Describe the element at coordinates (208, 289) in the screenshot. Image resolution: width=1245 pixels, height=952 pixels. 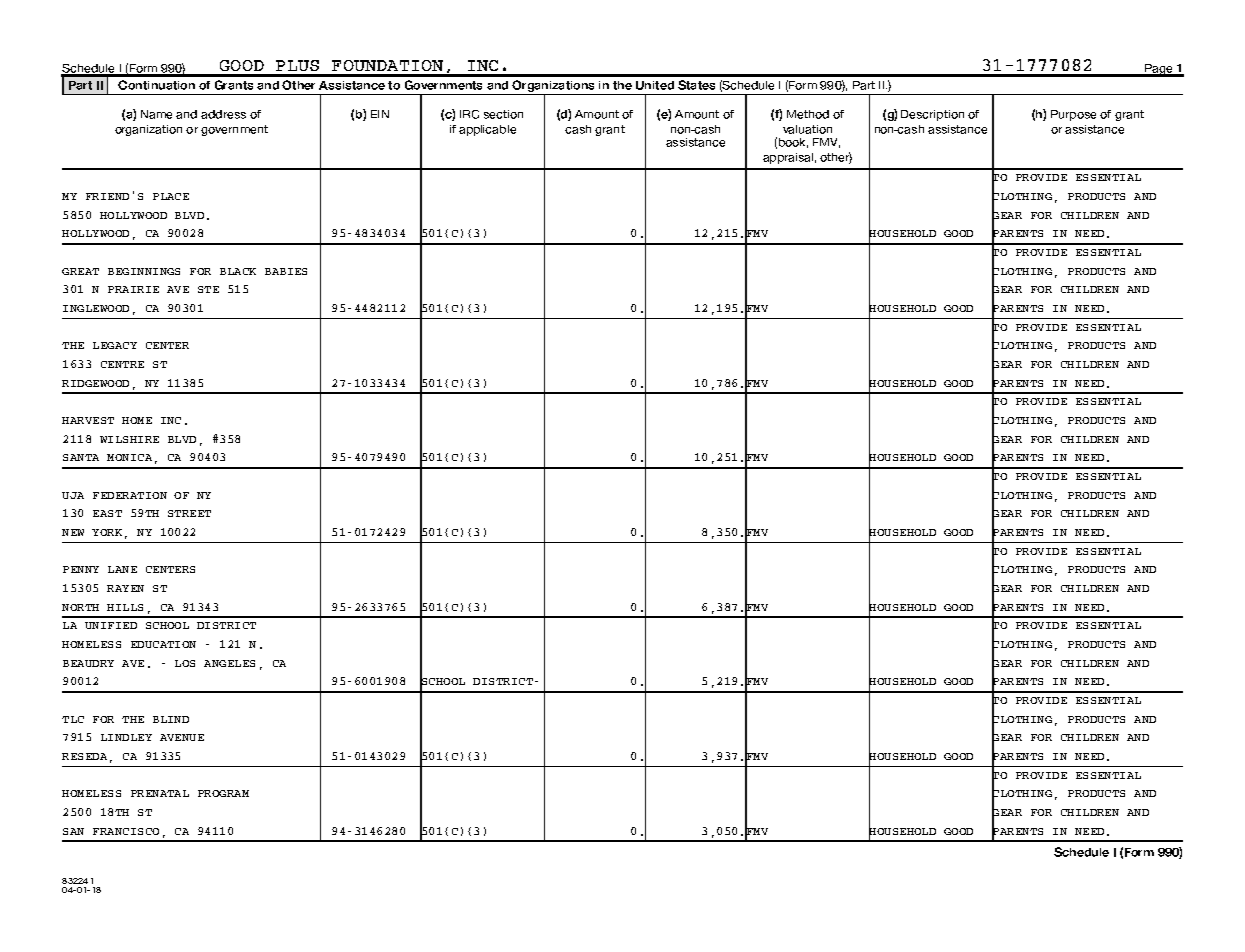
I see `STE` at that location.
